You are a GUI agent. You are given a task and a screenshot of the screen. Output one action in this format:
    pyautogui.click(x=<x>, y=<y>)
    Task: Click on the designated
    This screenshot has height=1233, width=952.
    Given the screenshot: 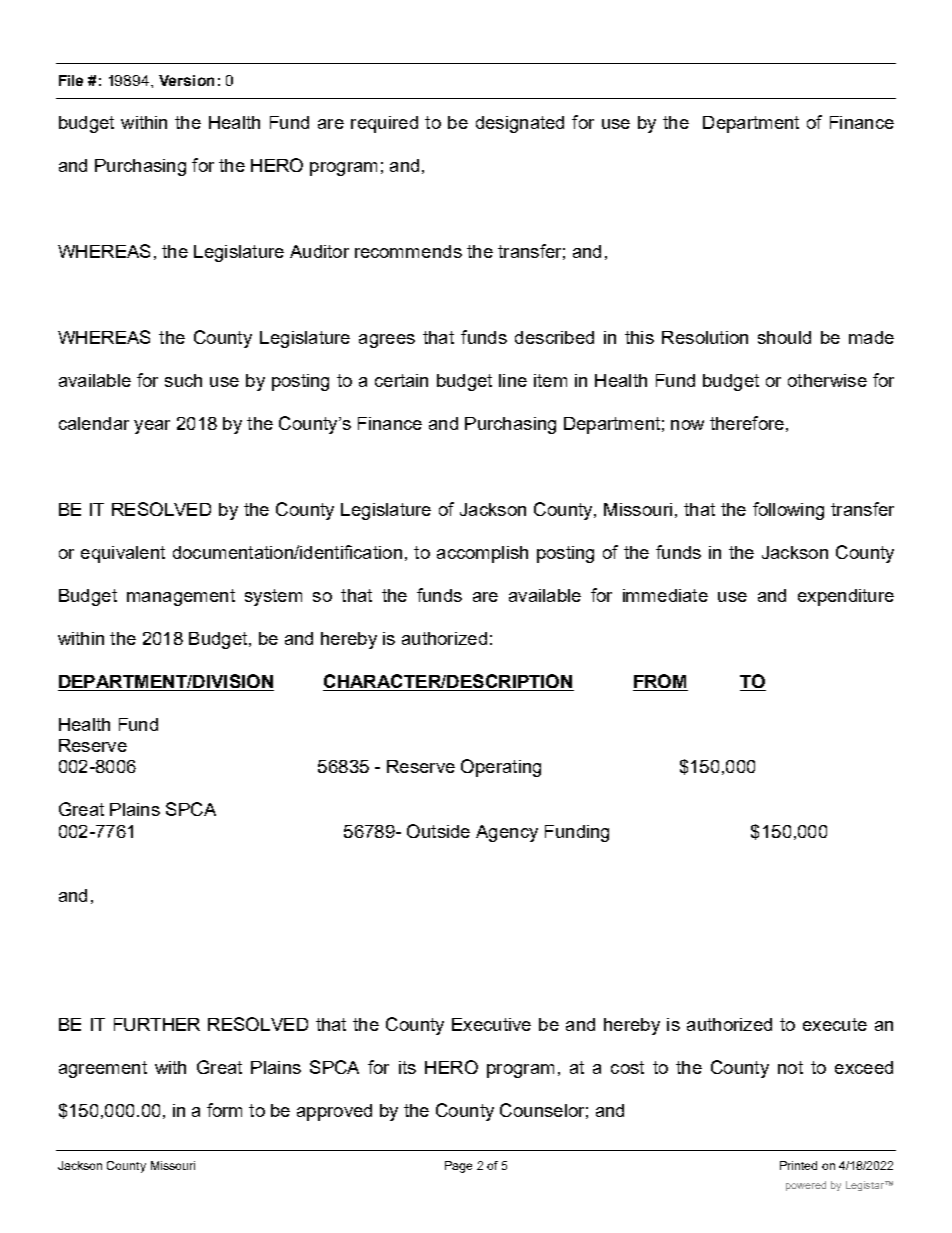 What is the action you would take?
    pyautogui.click(x=520, y=124)
